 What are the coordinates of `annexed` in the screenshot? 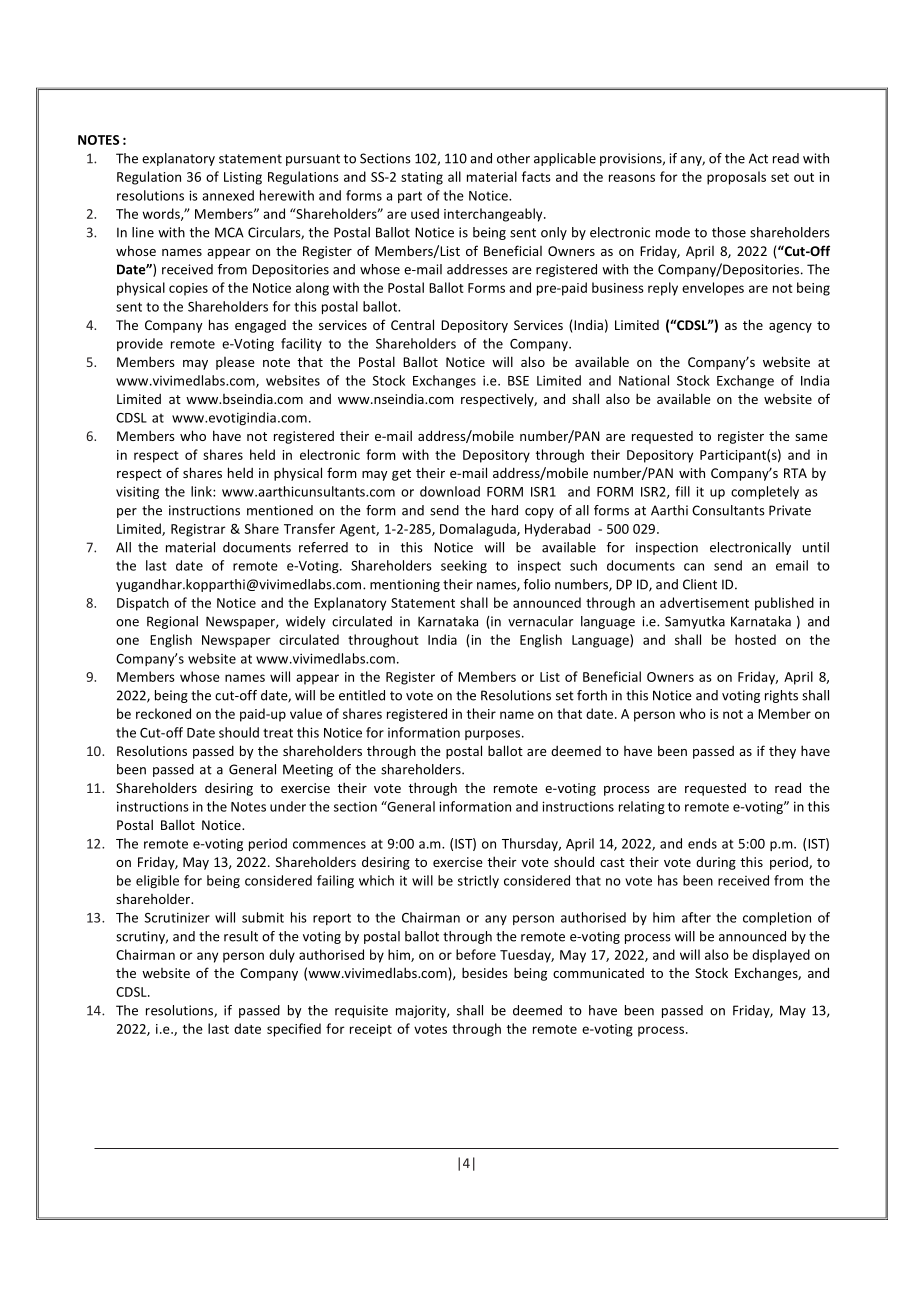 It's located at (228, 195).
